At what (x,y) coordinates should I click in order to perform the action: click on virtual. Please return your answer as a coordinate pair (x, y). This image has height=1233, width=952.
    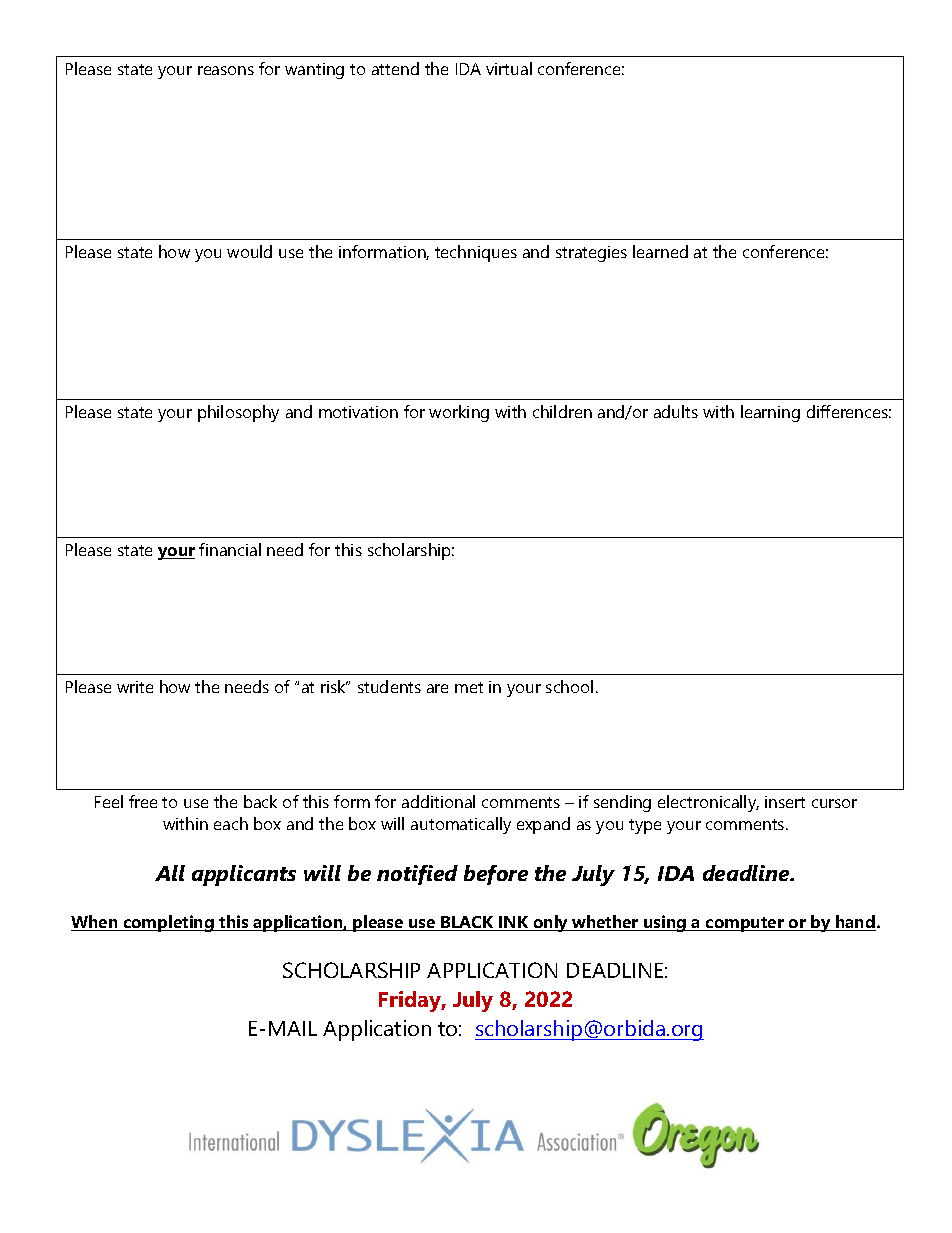
    Looking at the image, I should click on (509, 68).
